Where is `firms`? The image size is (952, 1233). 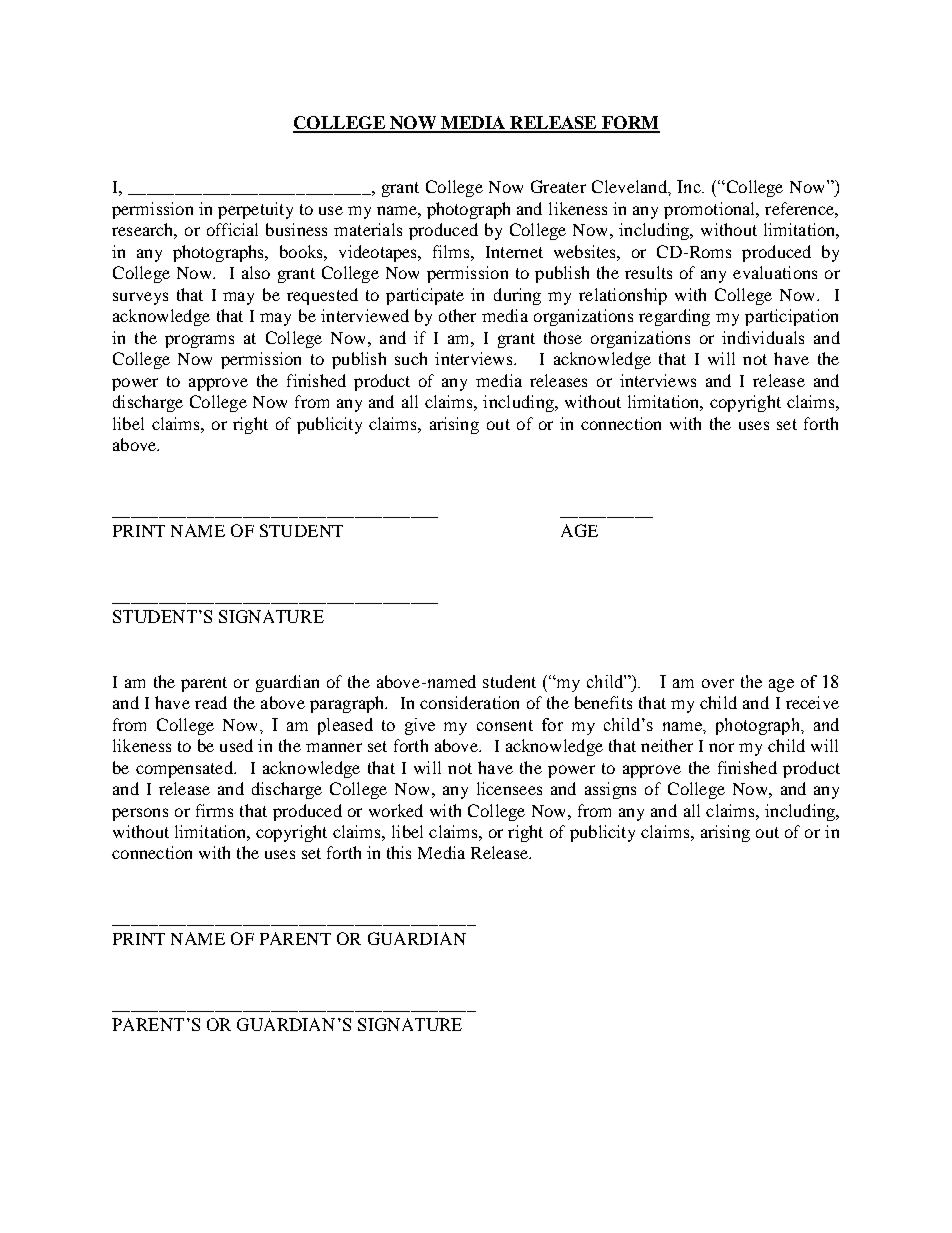 firms is located at coordinates (214, 810).
